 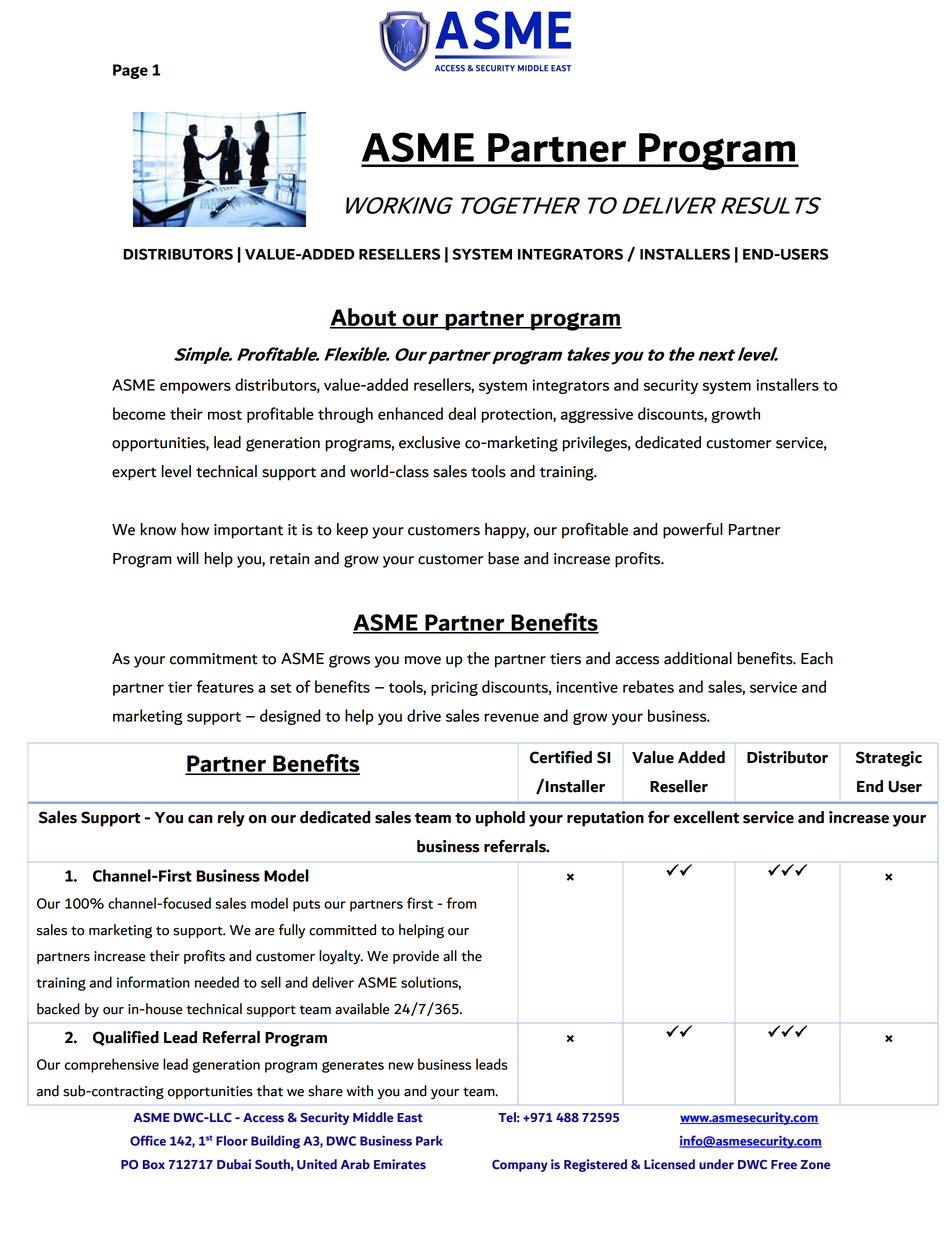 What do you see at coordinates (130, 71) in the screenshot?
I see `Page` at bounding box center [130, 71].
